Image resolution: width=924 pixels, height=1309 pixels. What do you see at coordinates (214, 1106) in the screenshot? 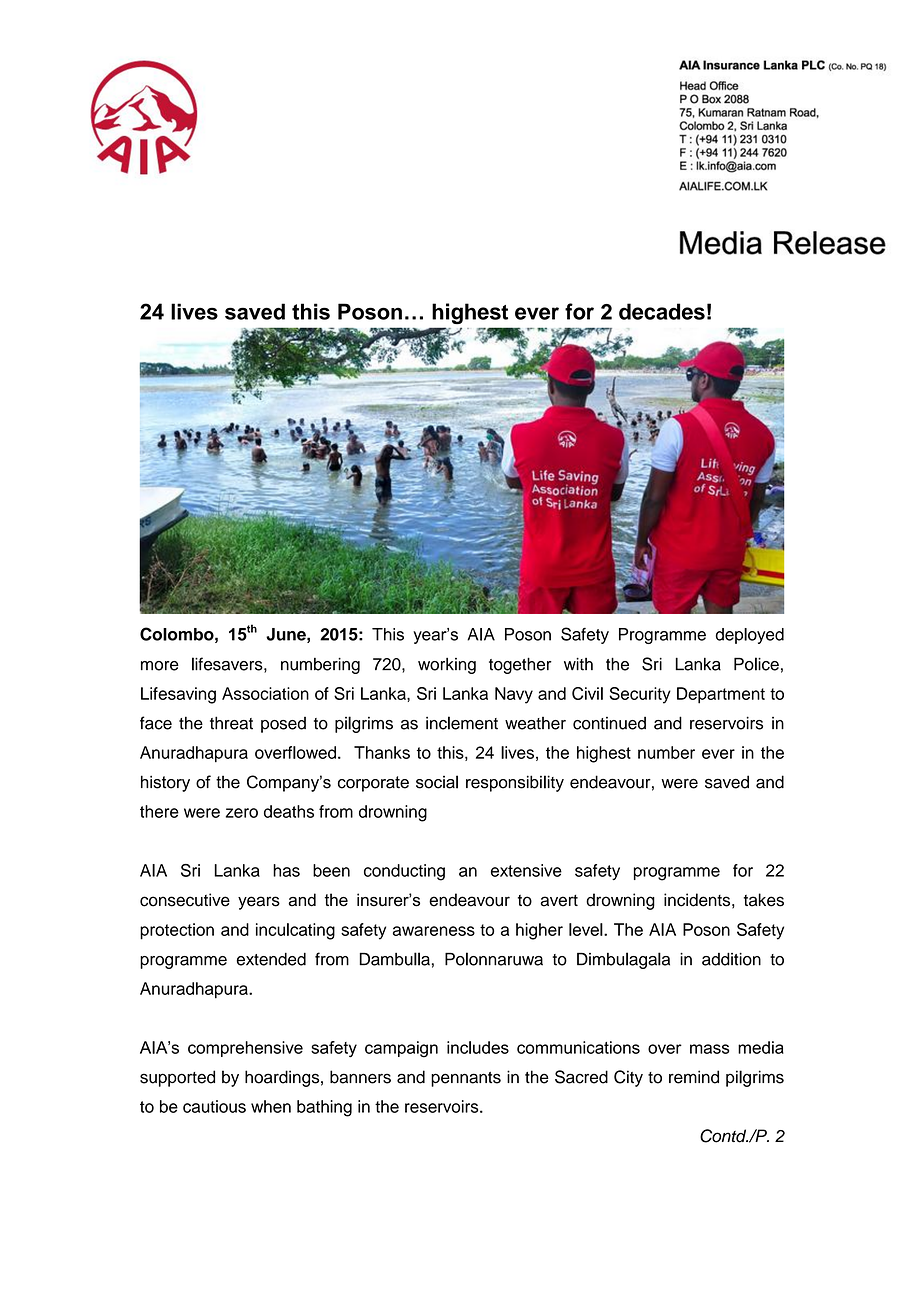
I see `cautious` at bounding box center [214, 1106].
